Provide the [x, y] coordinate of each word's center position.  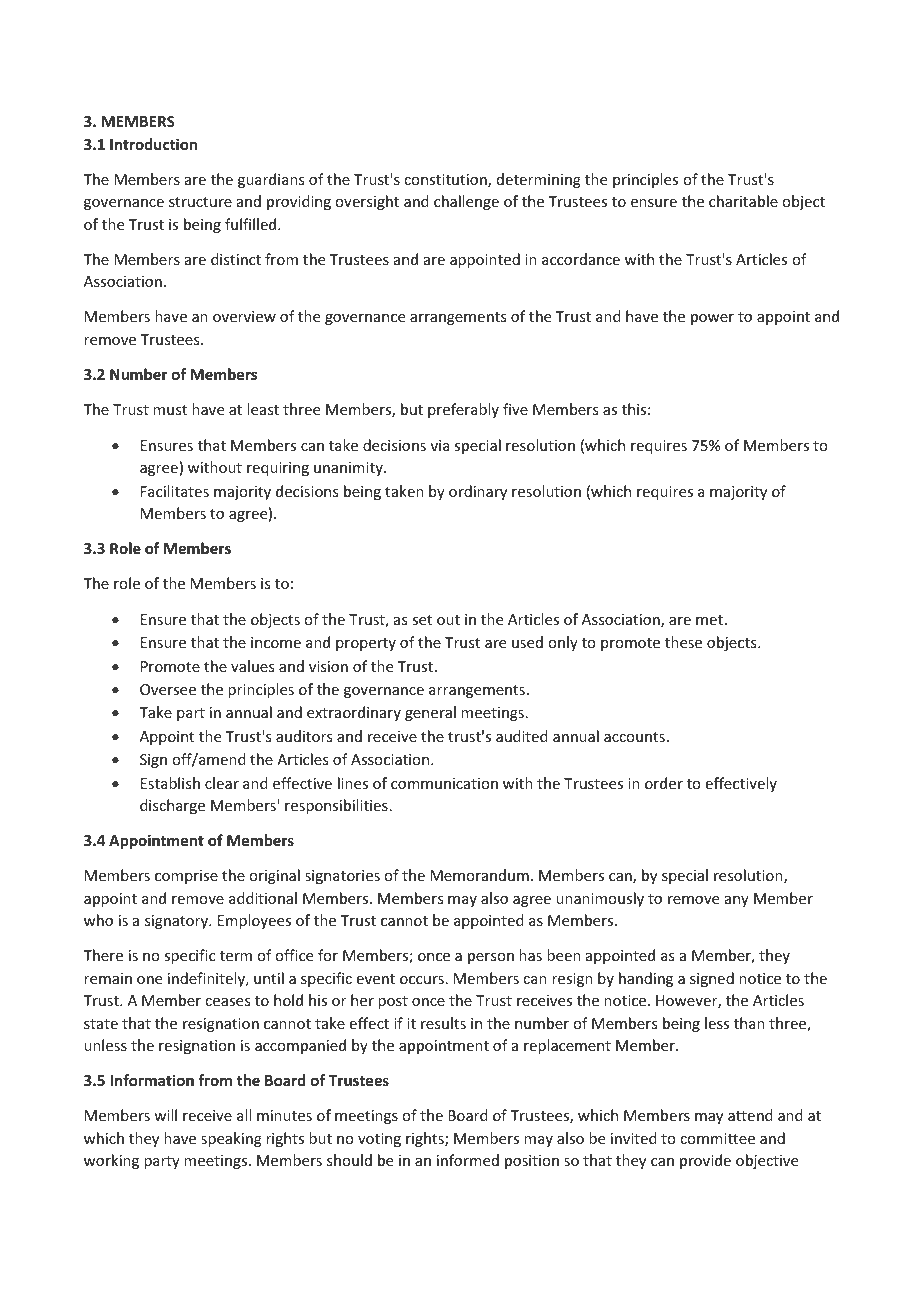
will [165, 1115]
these [683, 642]
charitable [743, 201]
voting [379, 1140]
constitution [446, 181]
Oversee [168, 689]
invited [634, 1138]
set [422, 620]
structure [200, 202]
